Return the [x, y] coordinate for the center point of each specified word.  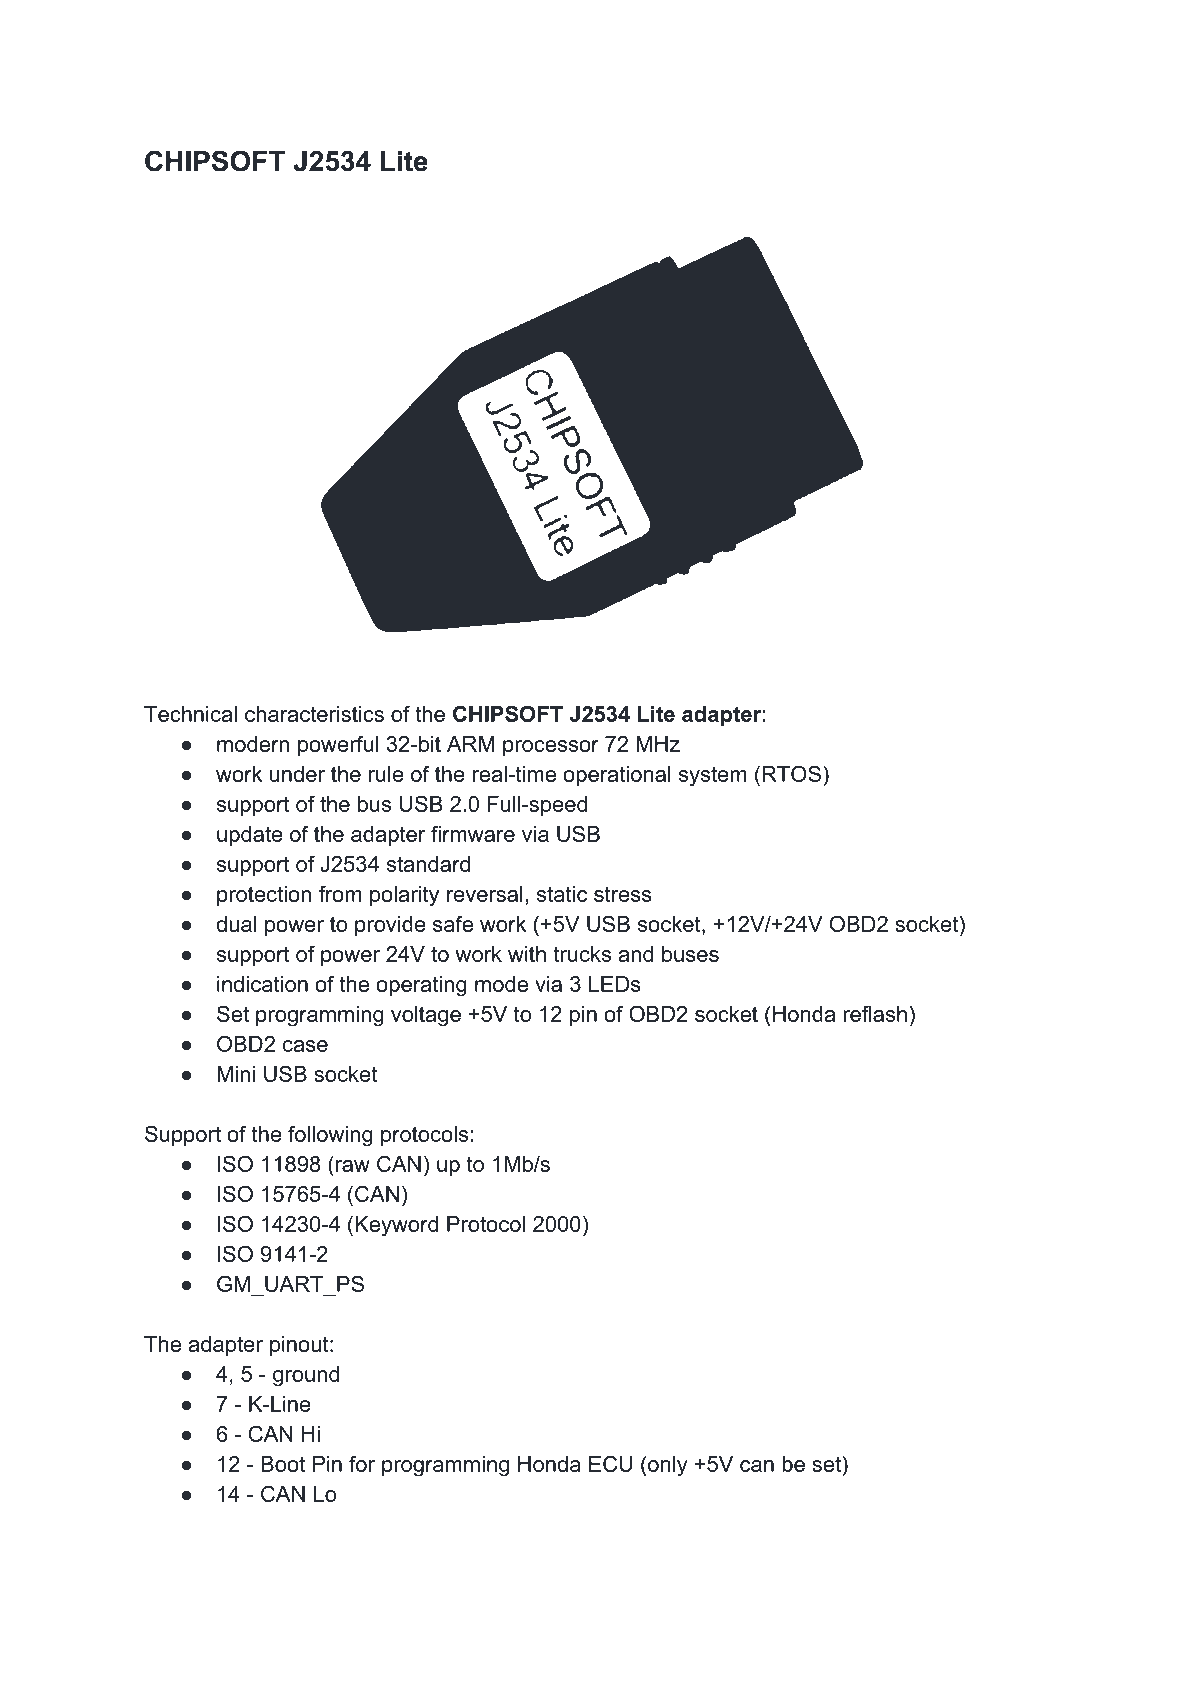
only [668, 1466]
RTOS [791, 773]
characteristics [314, 714]
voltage [426, 1016]
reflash [875, 1013]
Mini [236, 1074]
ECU [610, 1463]
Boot [283, 1464]
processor [551, 748]
